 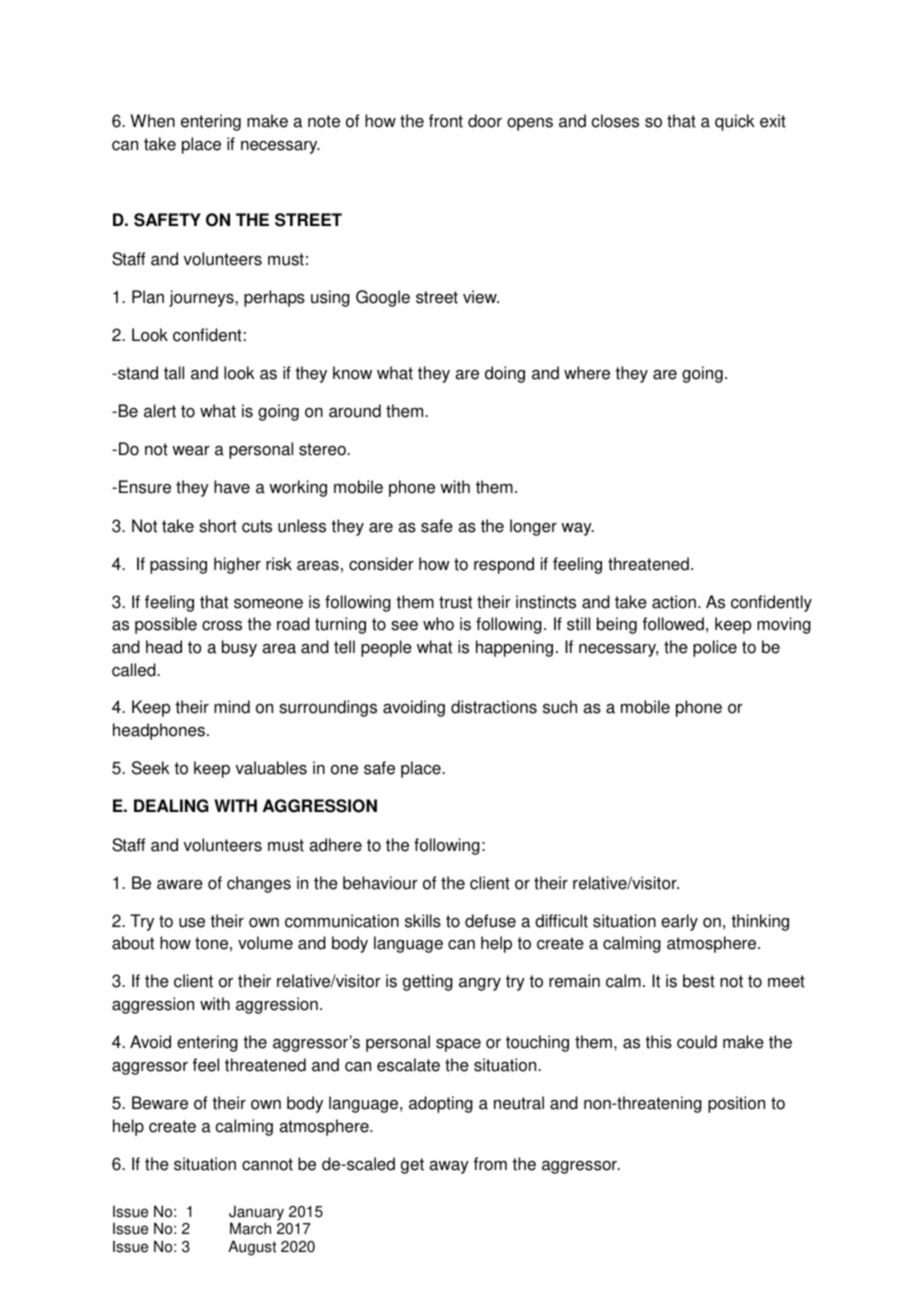 What do you see at coordinates (679, 922) in the screenshot?
I see `early` at bounding box center [679, 922].
